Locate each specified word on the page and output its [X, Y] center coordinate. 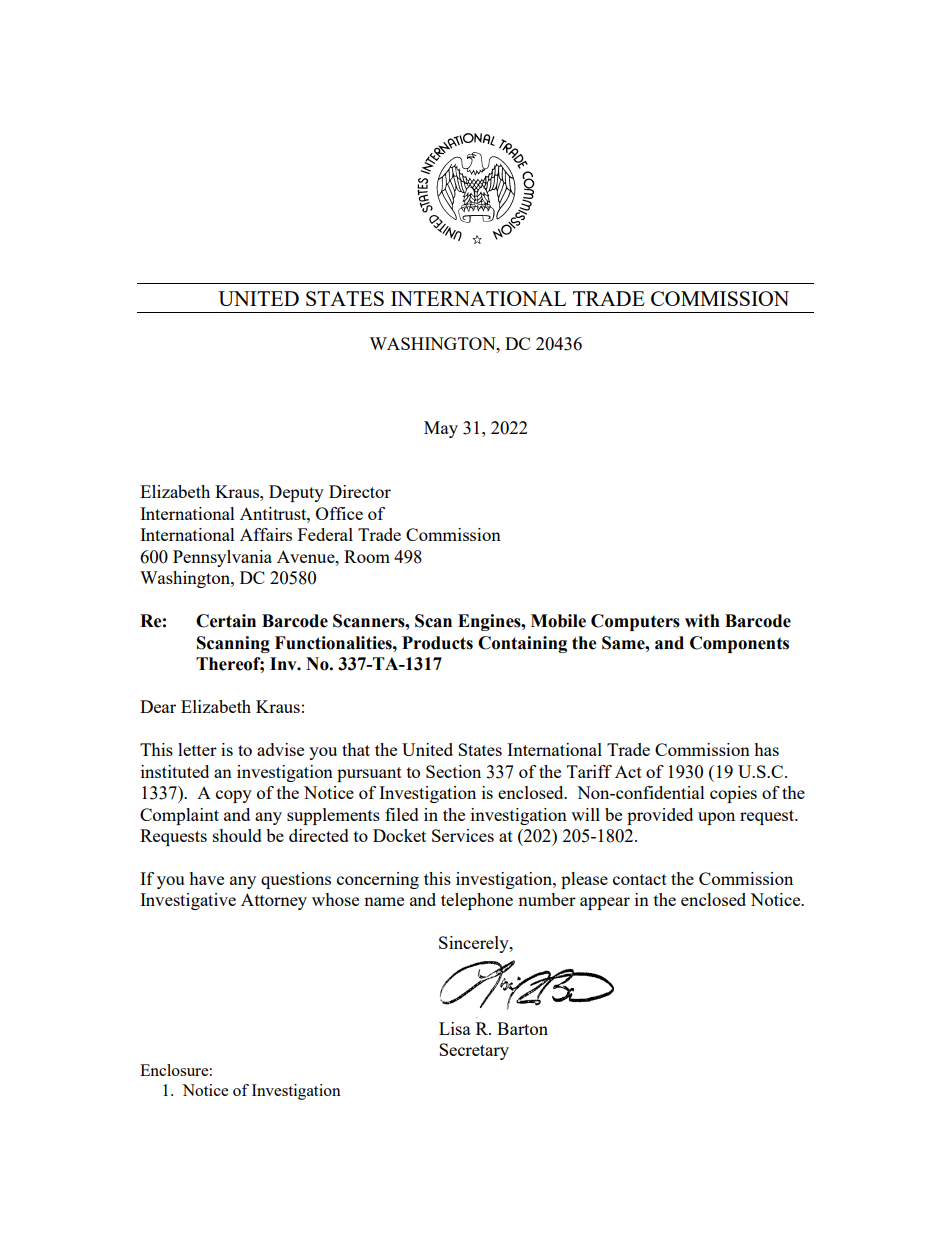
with [702, 621]
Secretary [474, 1051]
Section [453, 771]
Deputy [296, 493]
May [441, 429]
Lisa [455, 1028]
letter [197, 749]
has [766, 749]
